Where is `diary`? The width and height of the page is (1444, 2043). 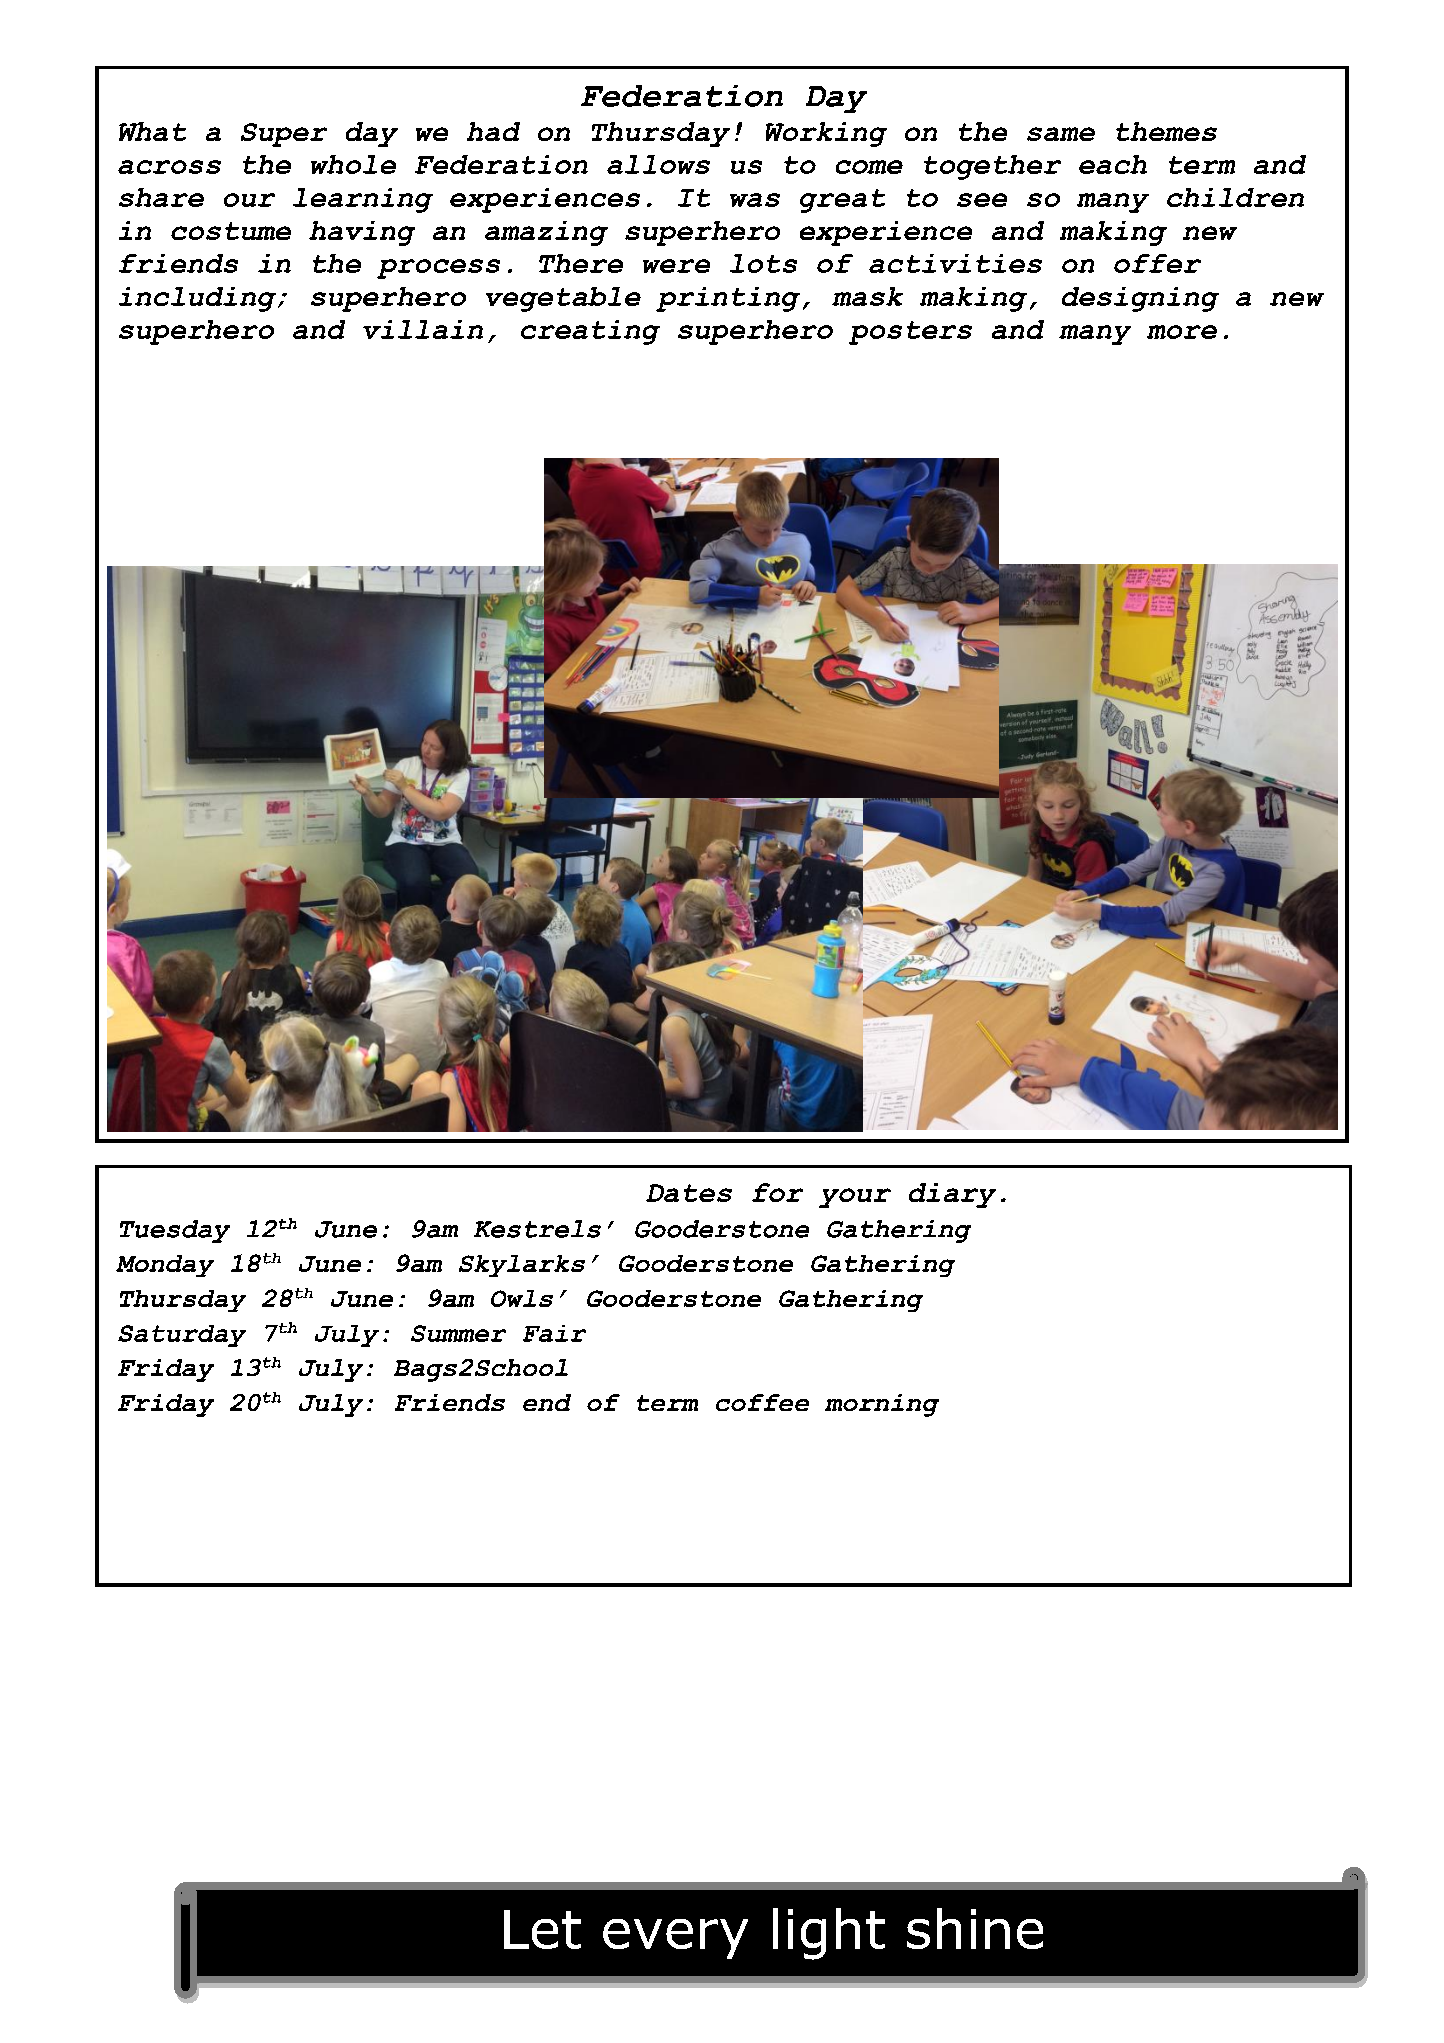
diary is located at coordinates (952, 1195).
